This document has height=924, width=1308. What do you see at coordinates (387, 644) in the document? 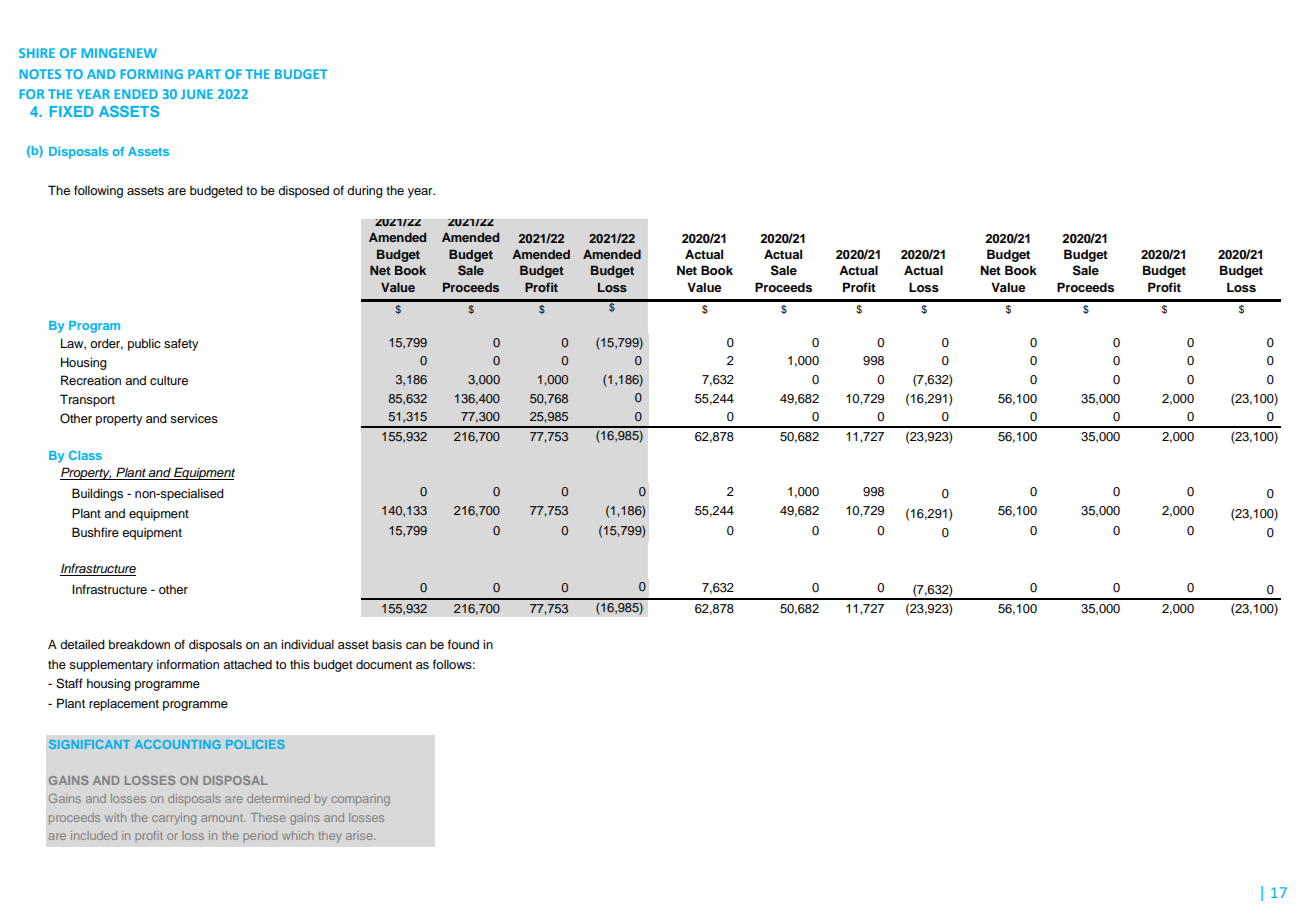
I see `basis` at bounding box center [387, 644].
